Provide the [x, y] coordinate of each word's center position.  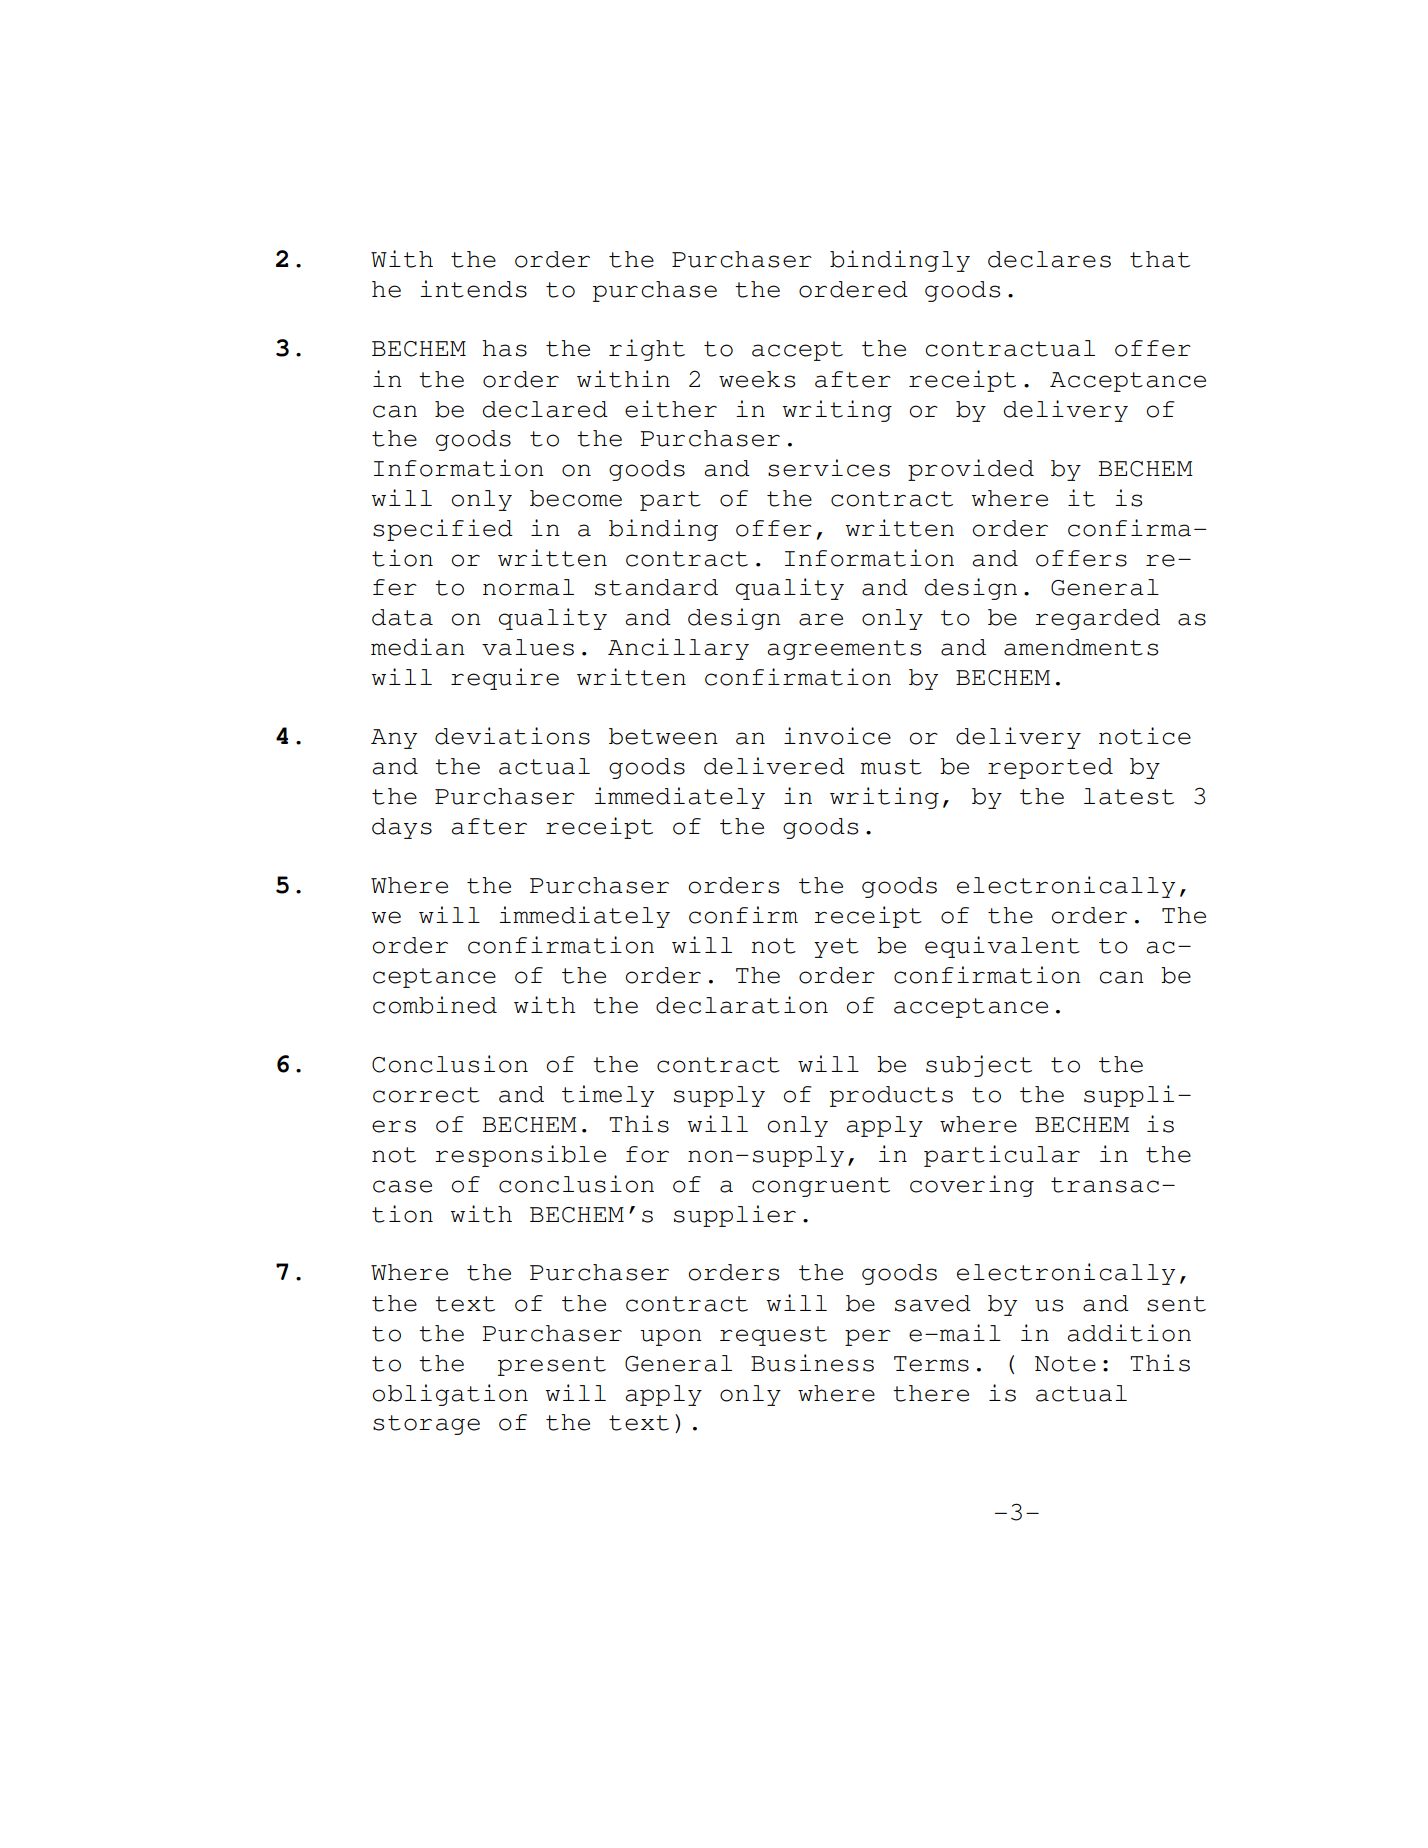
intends [473, 289]
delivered [774, 766]
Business [812, 1363]
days [402, 828]
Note [1065, 1364]
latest [1129, 796]
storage [426, 1425]
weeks [757, 379]
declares [1049, 259]
